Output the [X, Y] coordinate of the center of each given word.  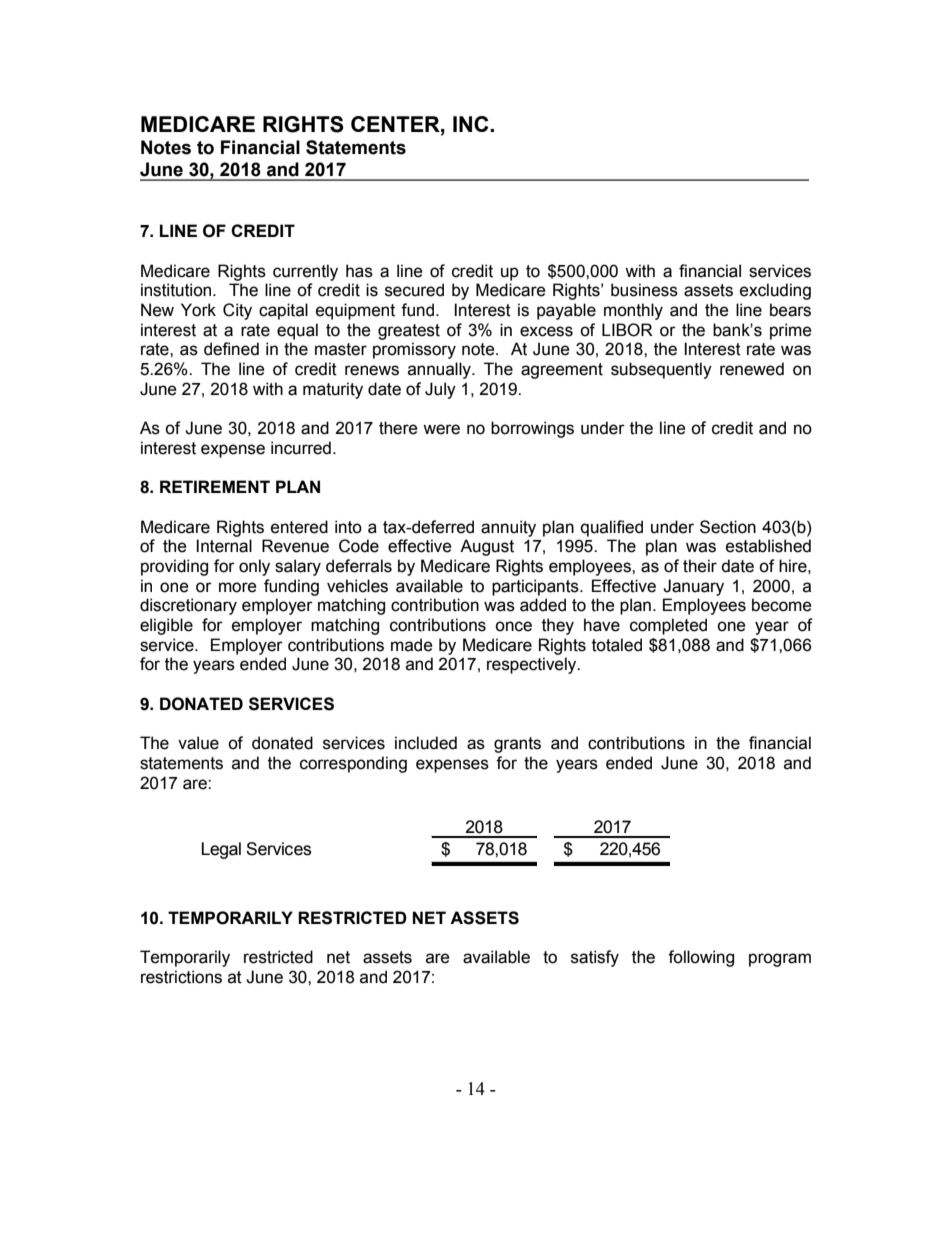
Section [728, 527]
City [237, 311]
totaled [617, 645]
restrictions [181, 977]
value [198, 743]
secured [414, 290]
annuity [508, 528]
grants [517, 745]
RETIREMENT [215, 486]
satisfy [595, 958]
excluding [775, 291]
